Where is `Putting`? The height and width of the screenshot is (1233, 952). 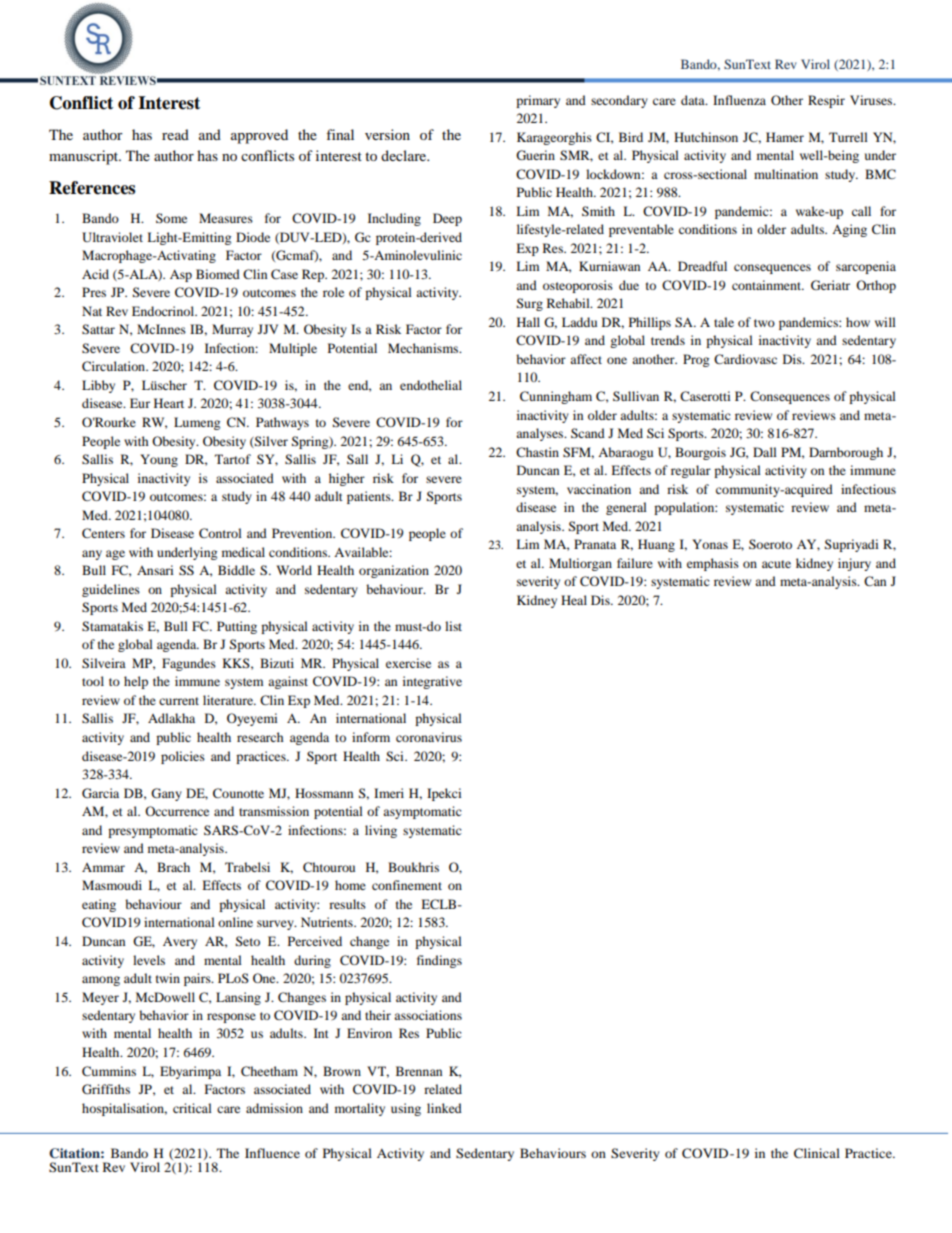 Putting is located at coordinates (237, 627).
